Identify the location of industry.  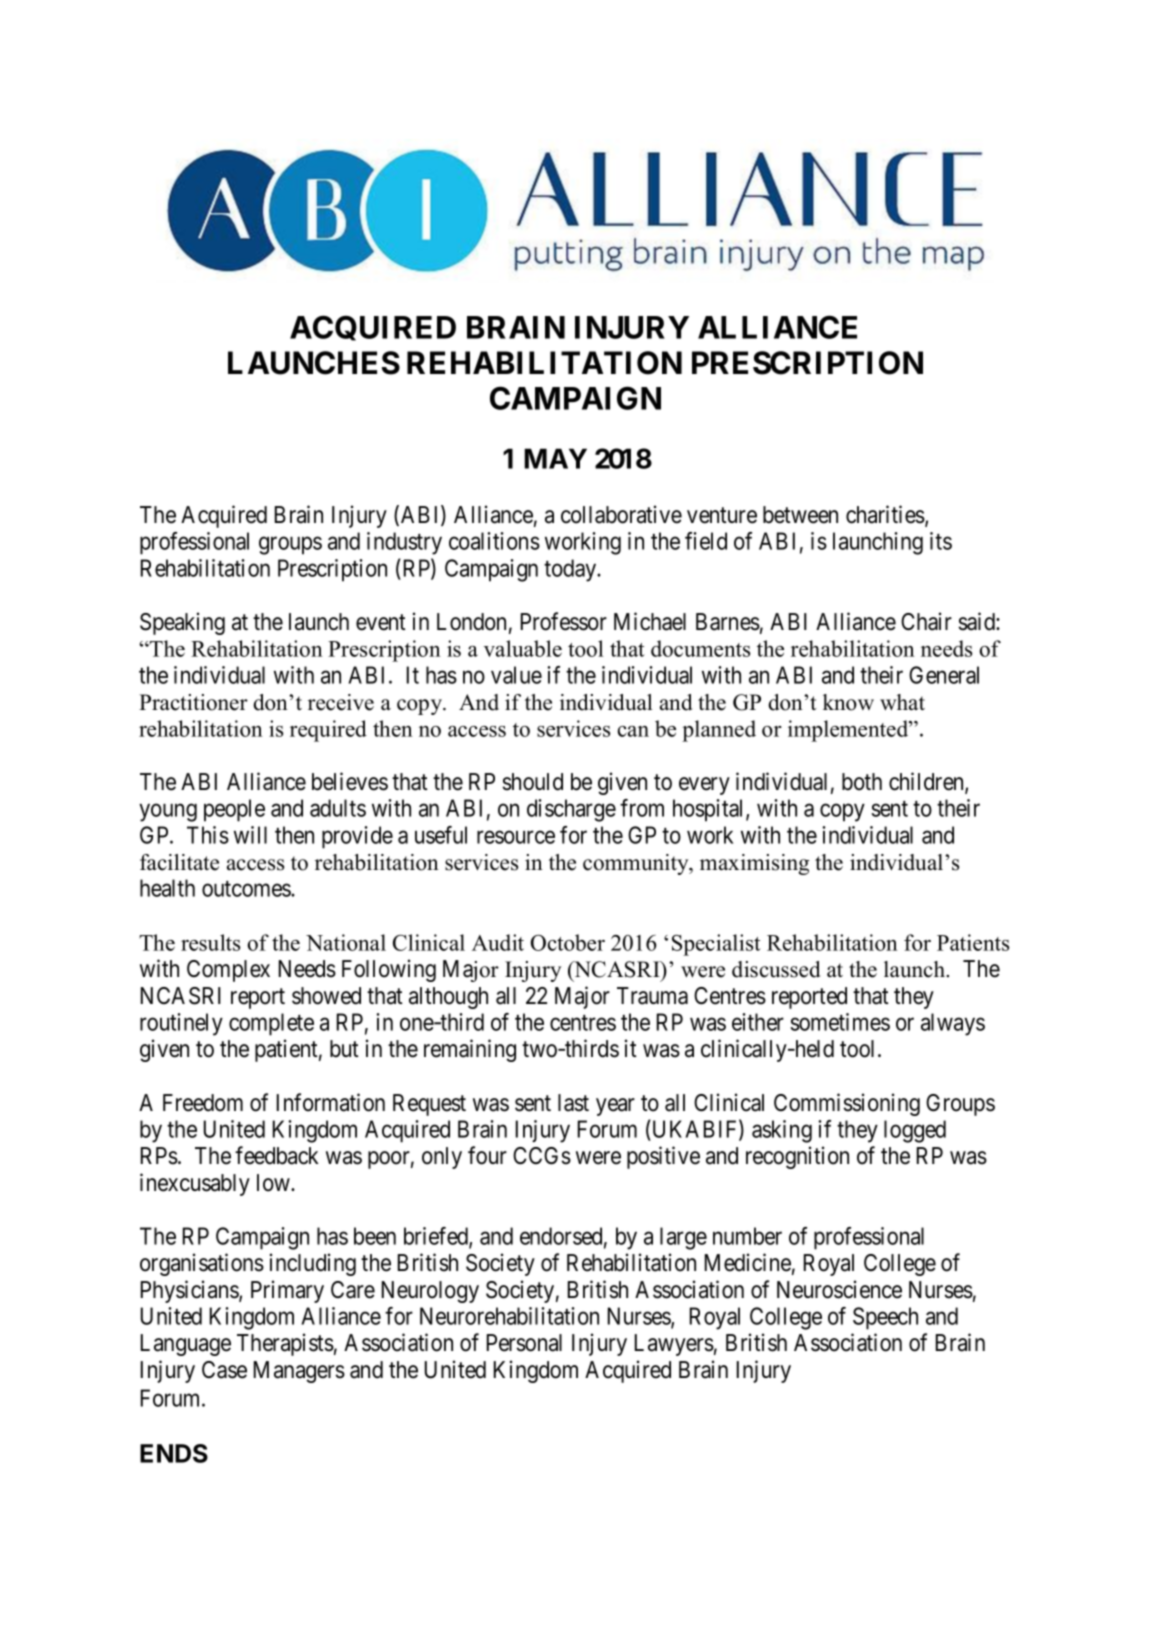
(404, 543).
